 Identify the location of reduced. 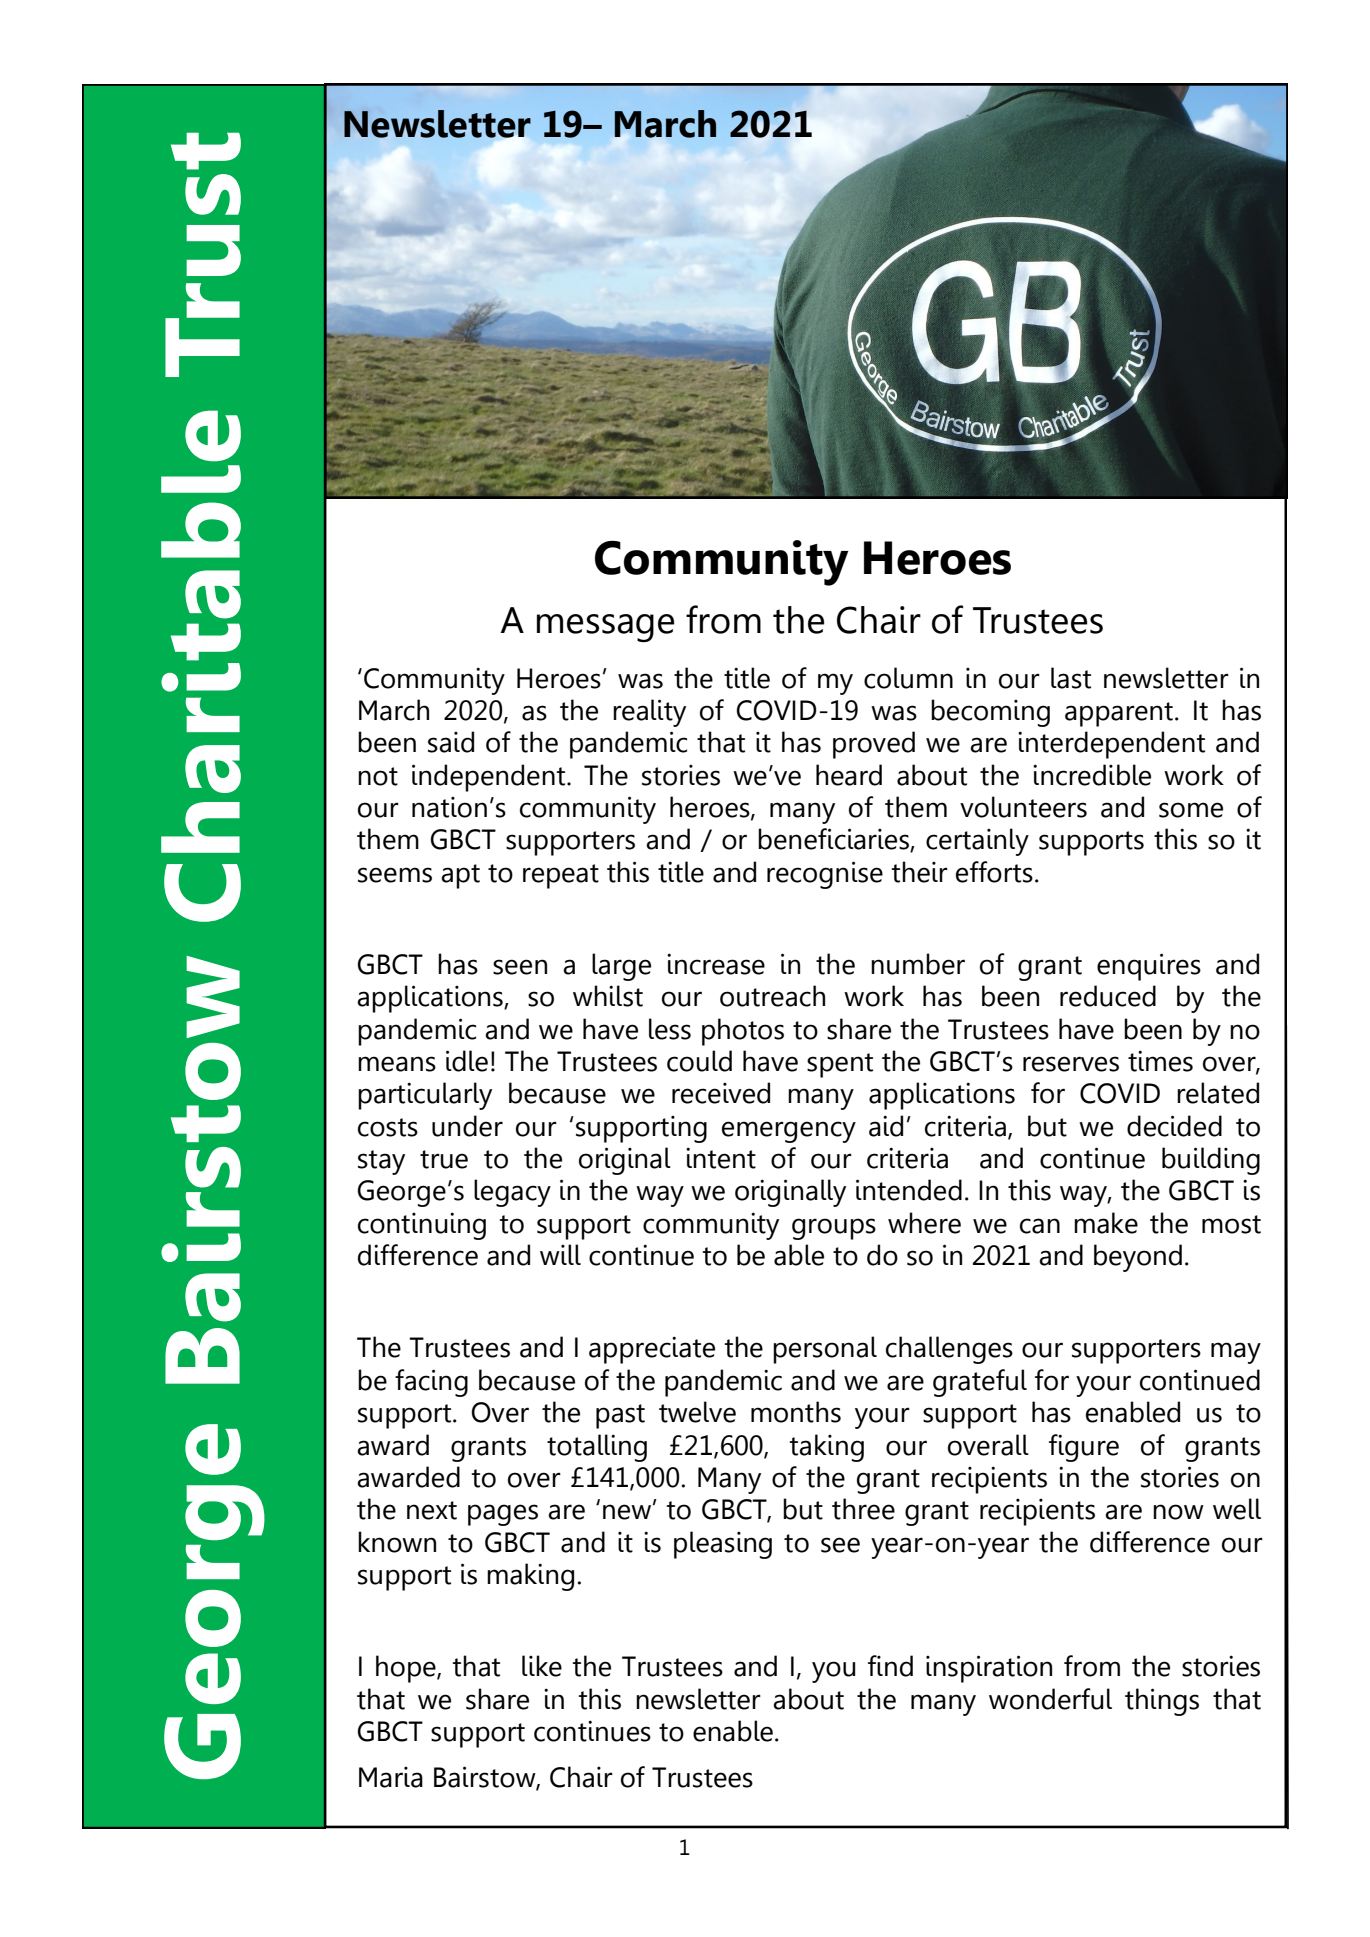
(1108, 996).
